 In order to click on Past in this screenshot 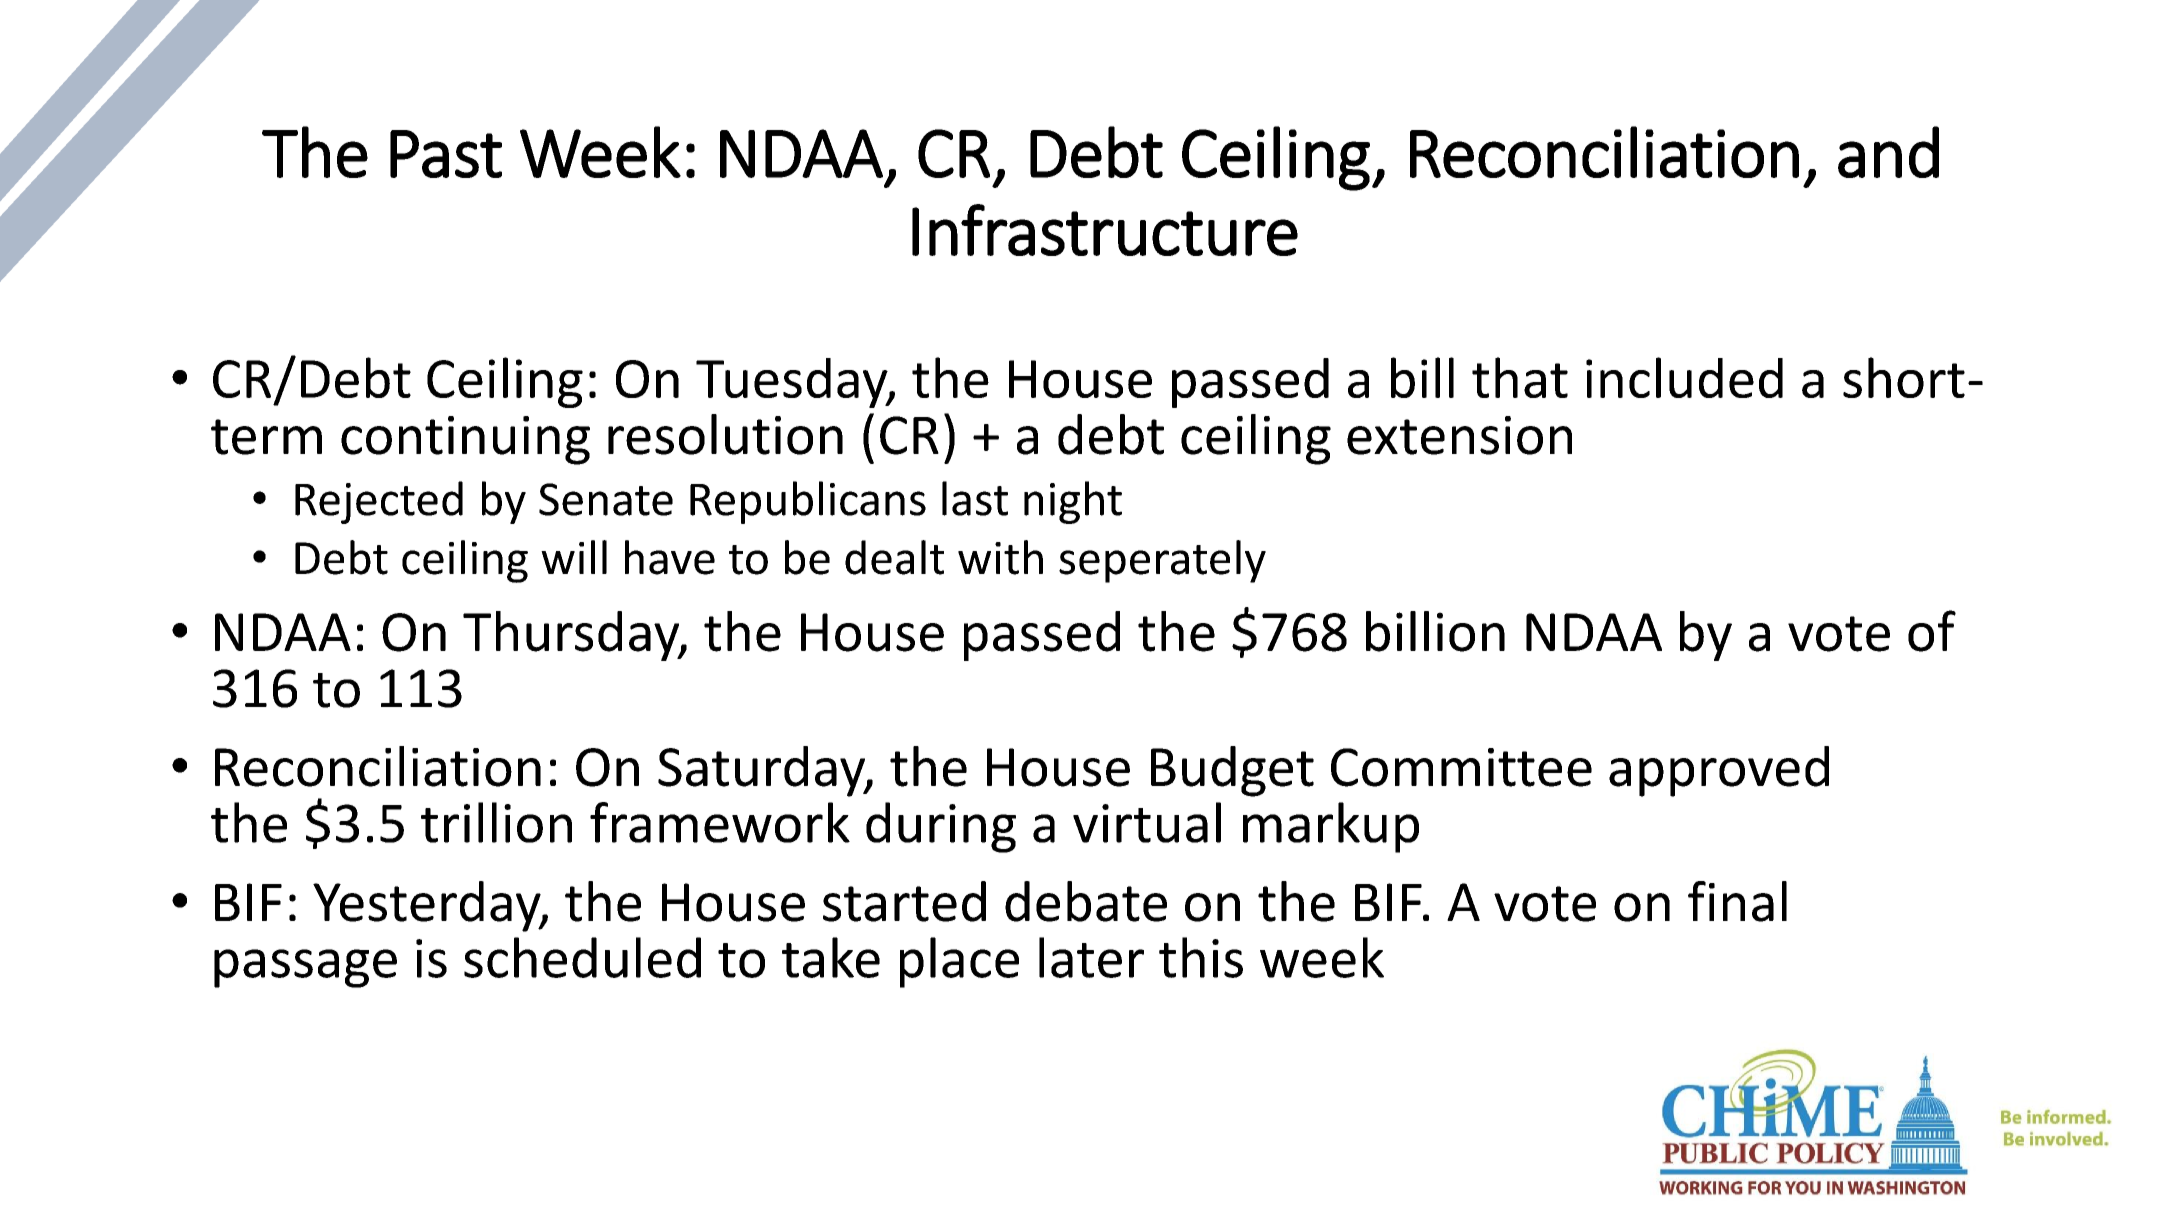, I will do `click(446, 154)`.
